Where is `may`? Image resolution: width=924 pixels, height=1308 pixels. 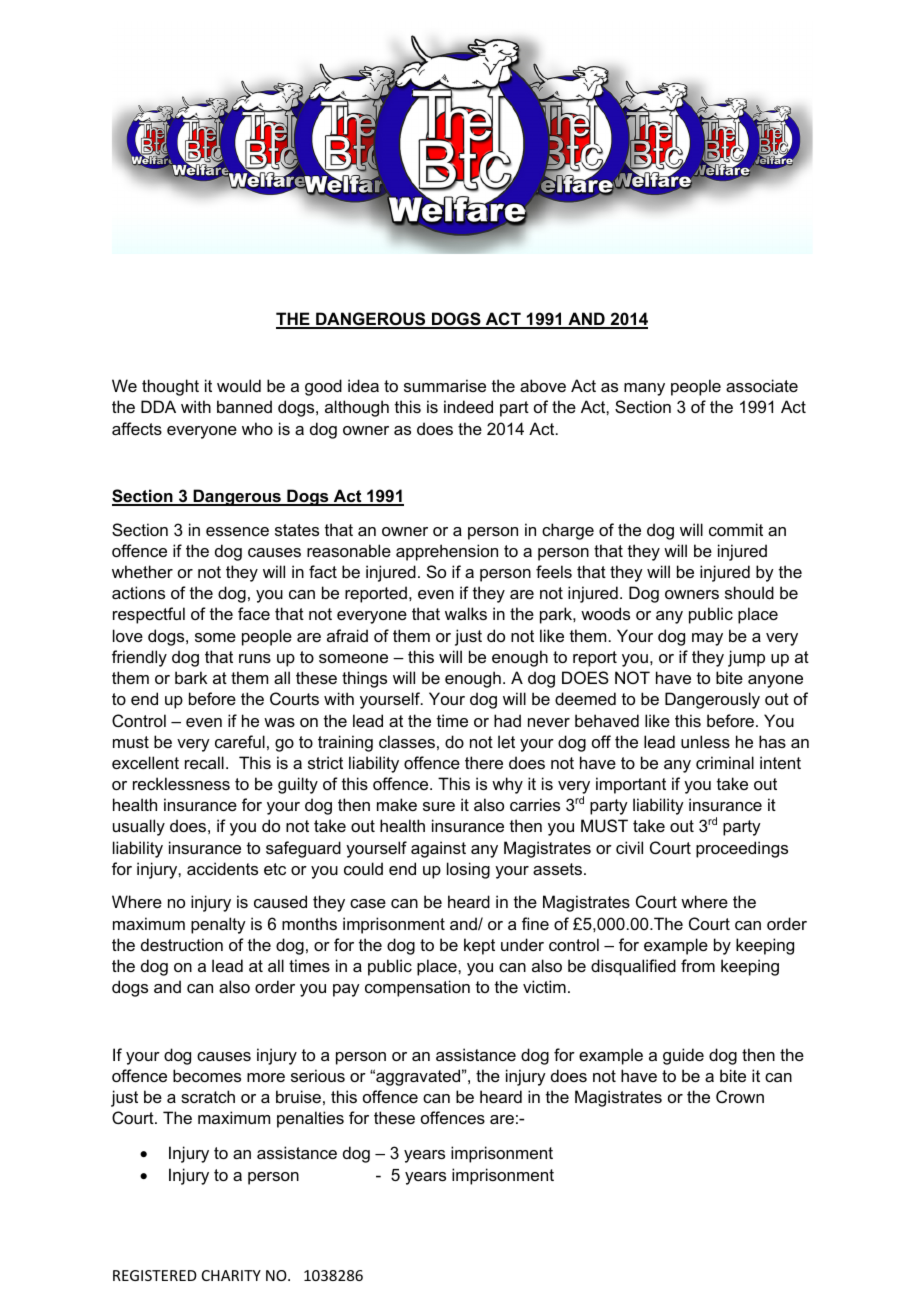
may is located at coordinates (707, 639).
